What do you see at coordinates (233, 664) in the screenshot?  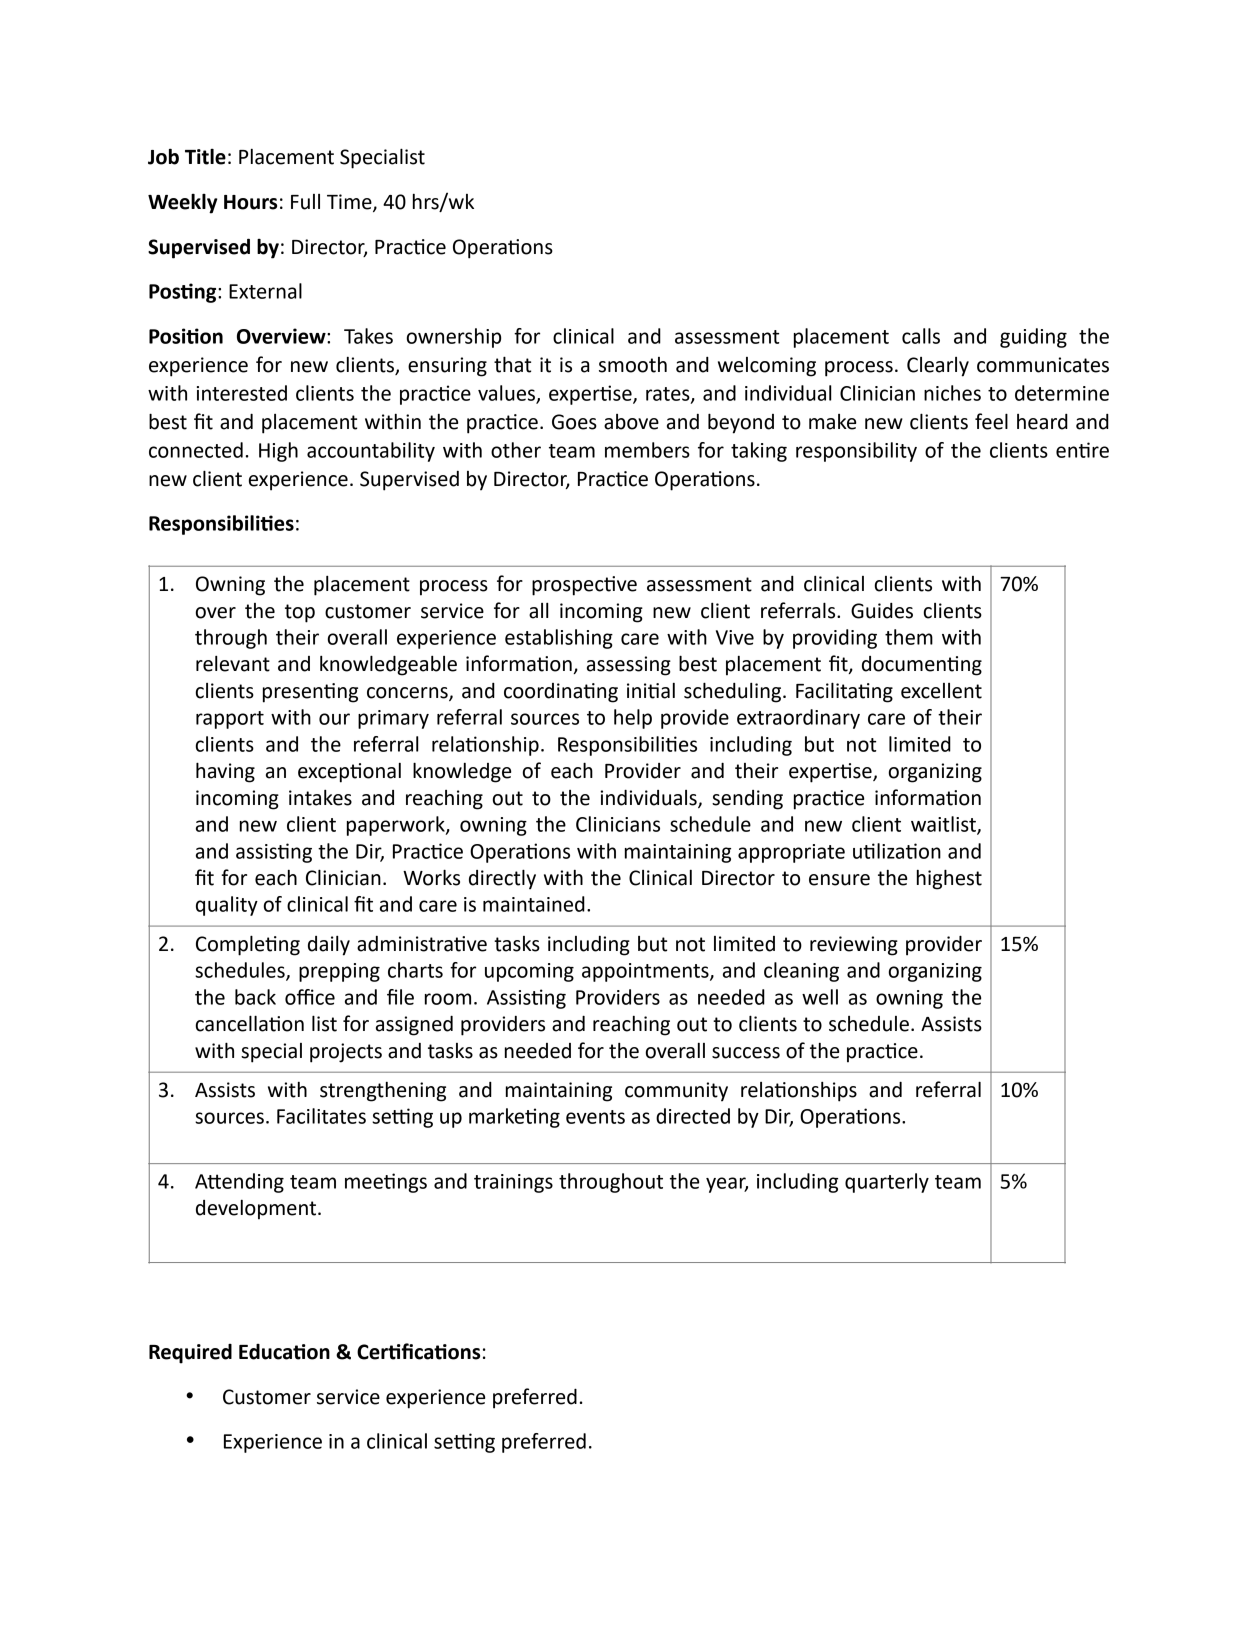 I see `relevant` at bounding box center [233, 664].
